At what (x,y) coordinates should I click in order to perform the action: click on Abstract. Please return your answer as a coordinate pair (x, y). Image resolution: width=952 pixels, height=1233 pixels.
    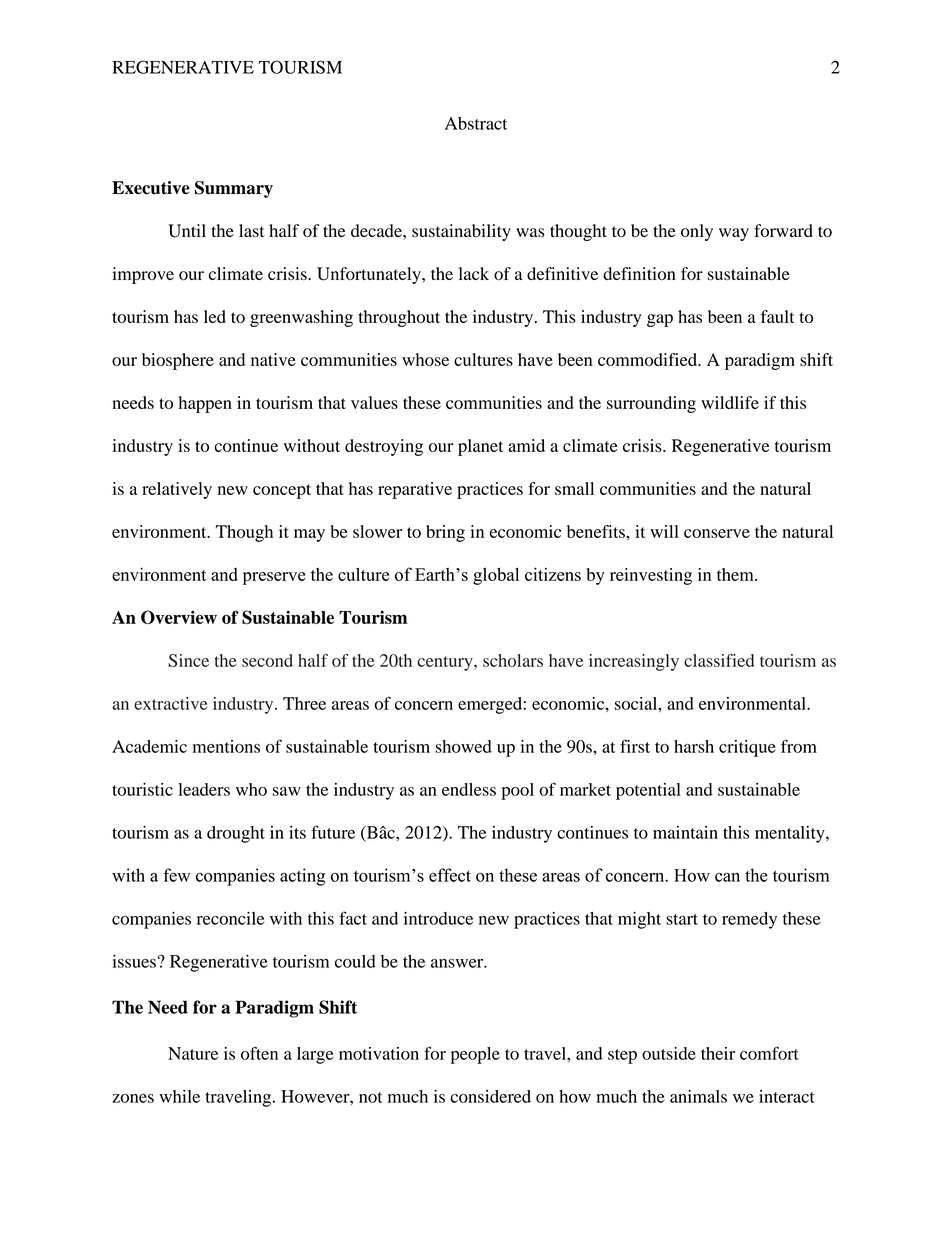
    Looking at the image, I should click on (476, 123).
